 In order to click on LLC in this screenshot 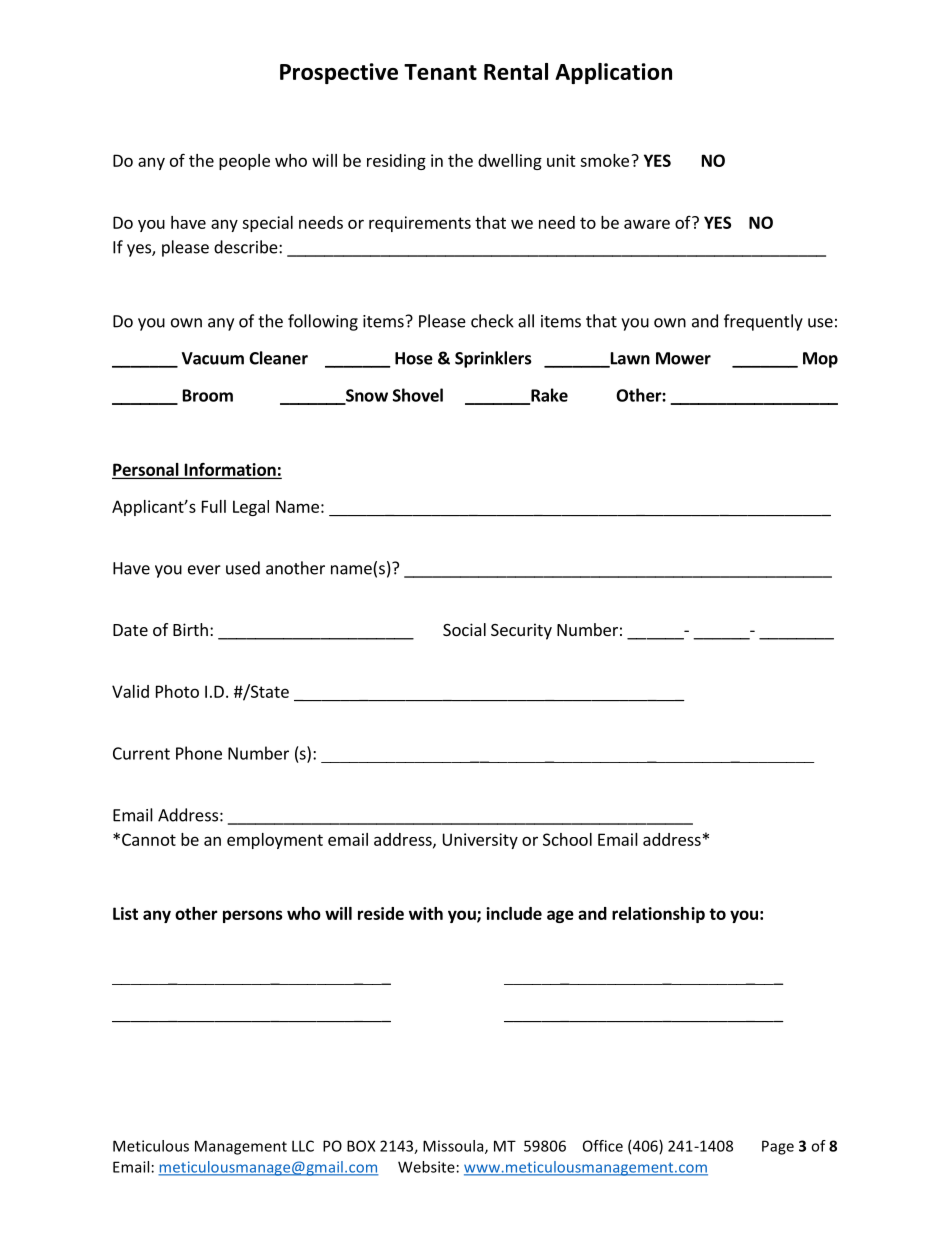, I will do `click(303, 1146)`.
